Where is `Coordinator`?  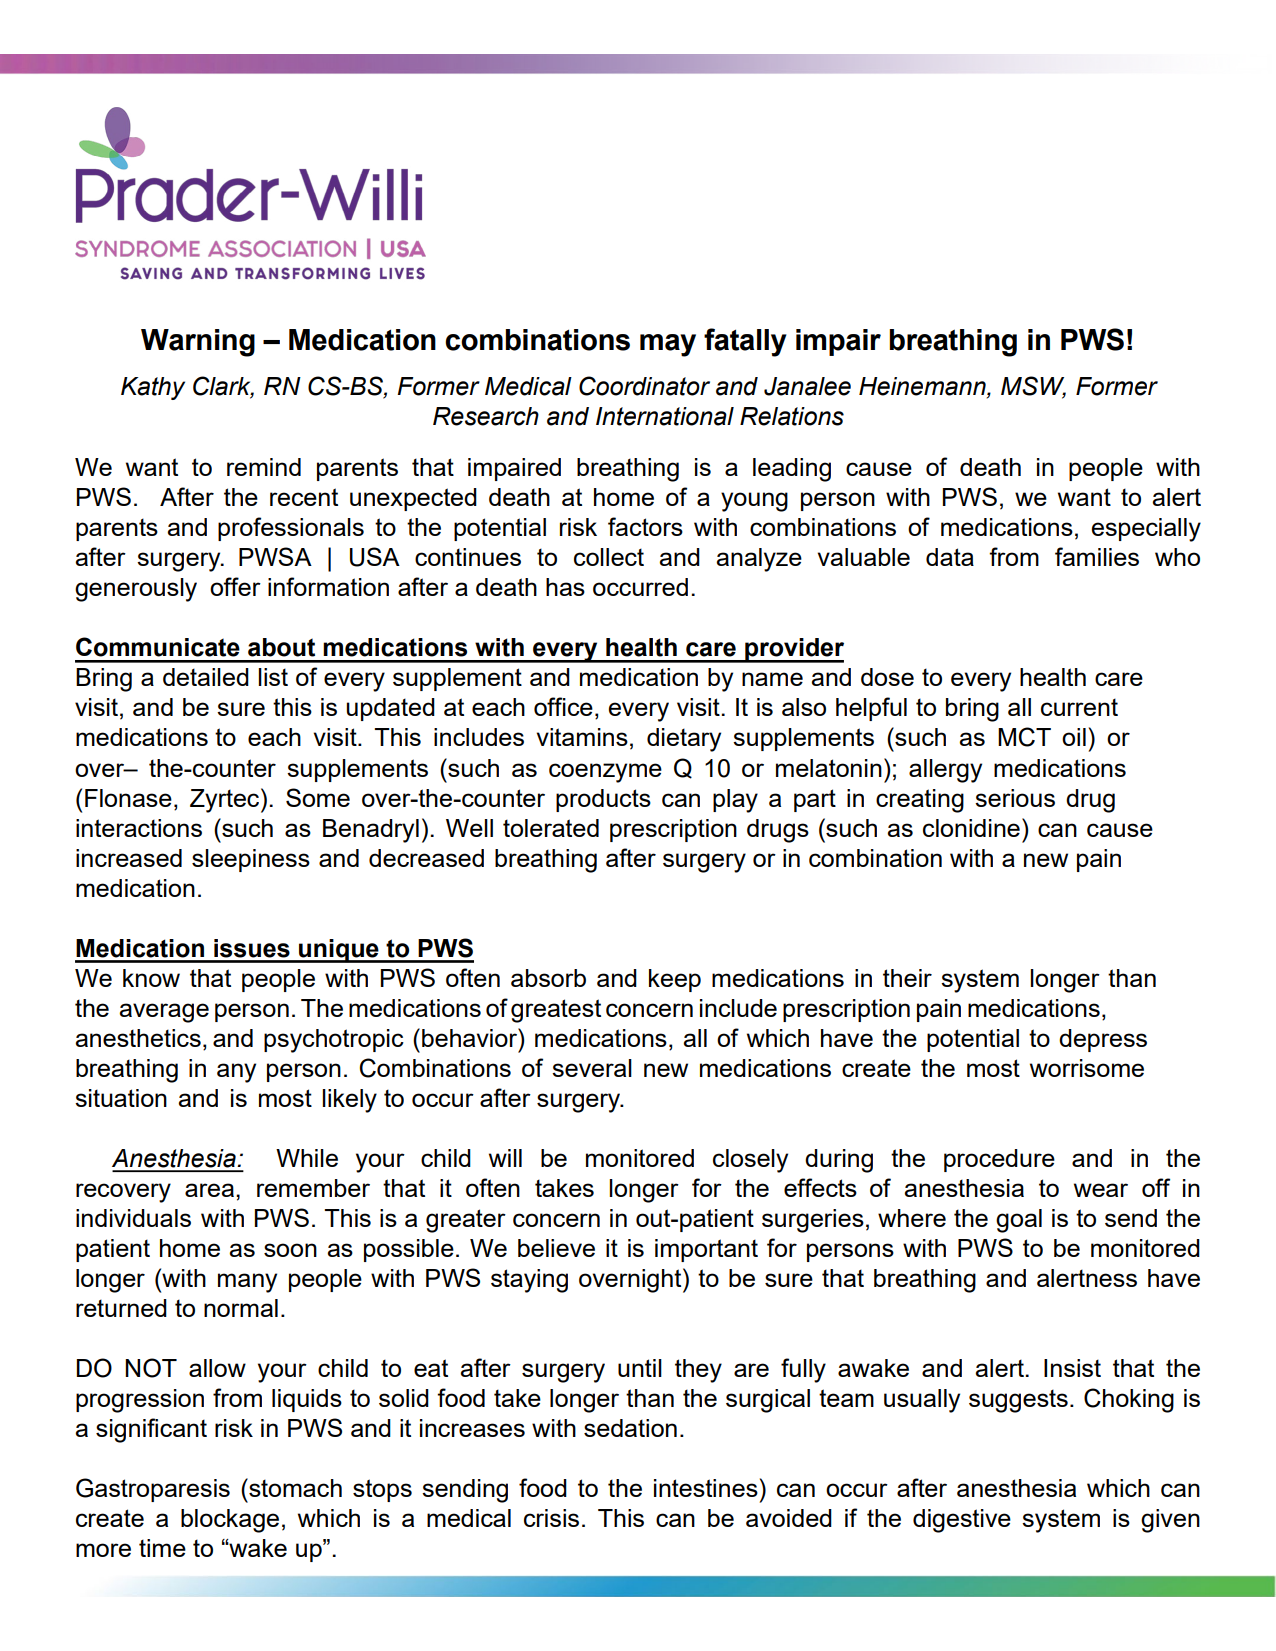
Coordinator is located at coordinates (644, 386).
